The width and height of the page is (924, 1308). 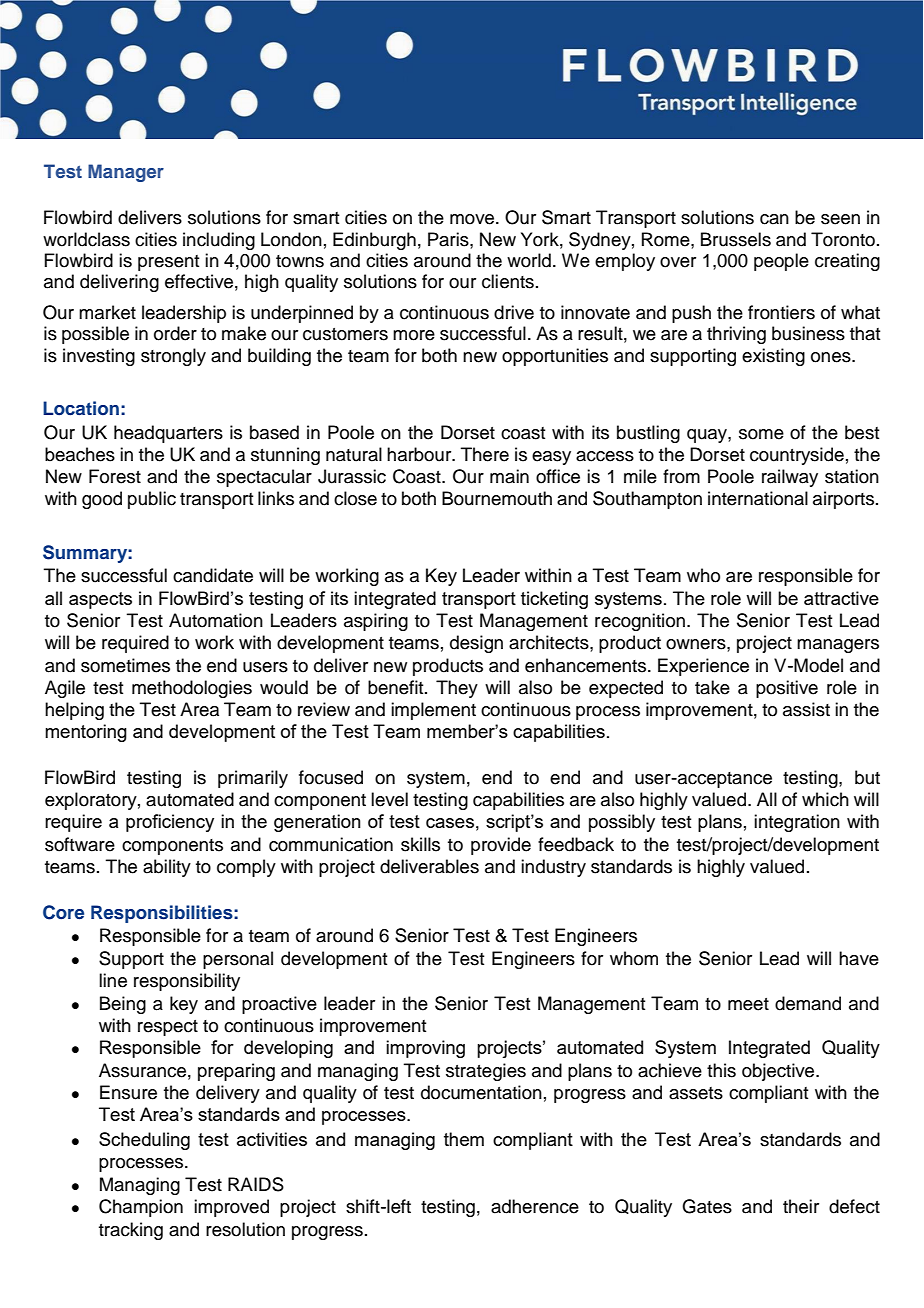 What do you see at coordinates (535, 1206) in the page?
I see `adherence` at bounding box center [535, 1206].
